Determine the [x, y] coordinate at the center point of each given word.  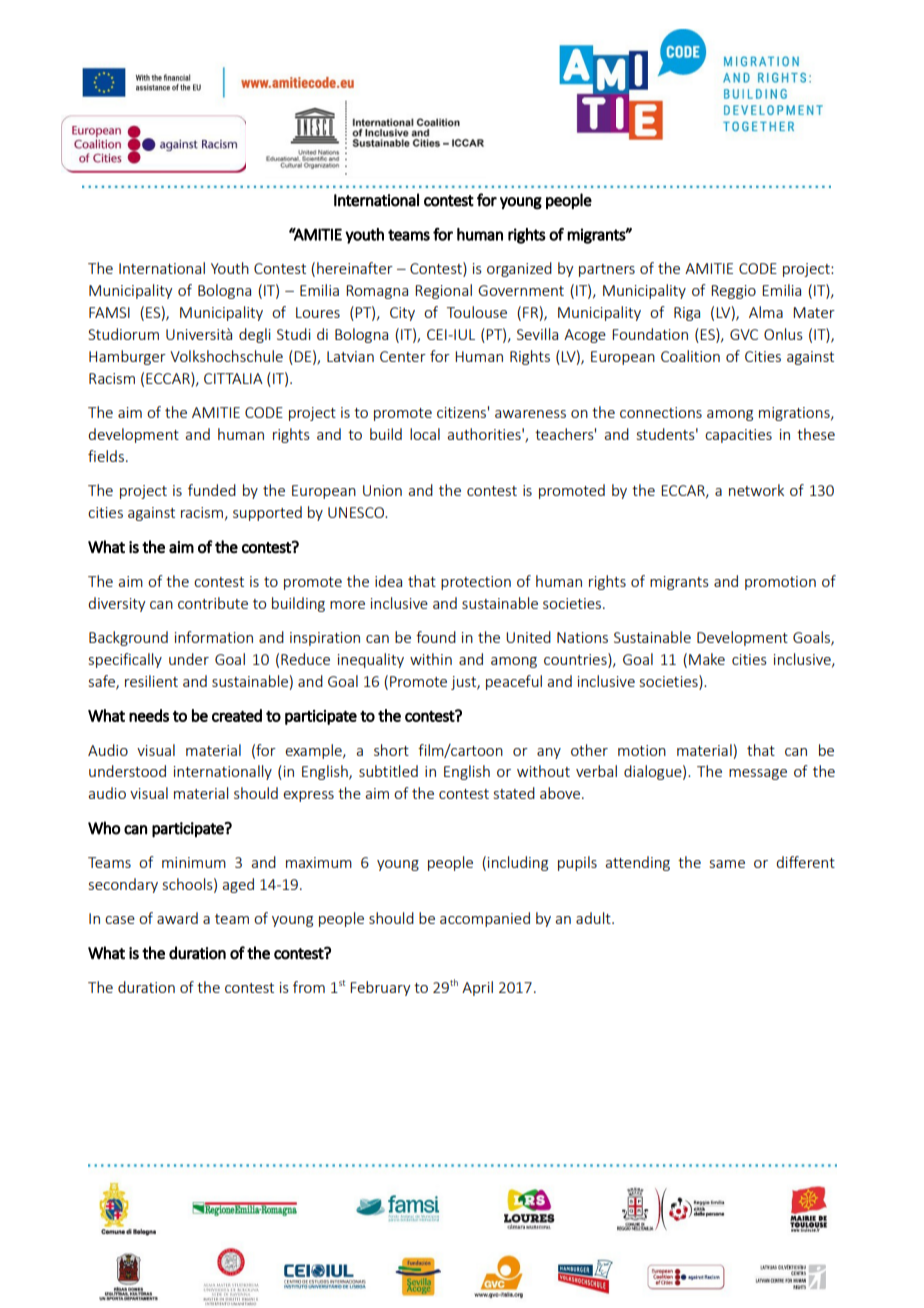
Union [382, 490]
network [756, 490]
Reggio [733, 292]
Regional [443, 291]
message [758, 774]
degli [255, 335]
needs [149, 715]
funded [212, 490]
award [177, 918]
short [391, 750]
